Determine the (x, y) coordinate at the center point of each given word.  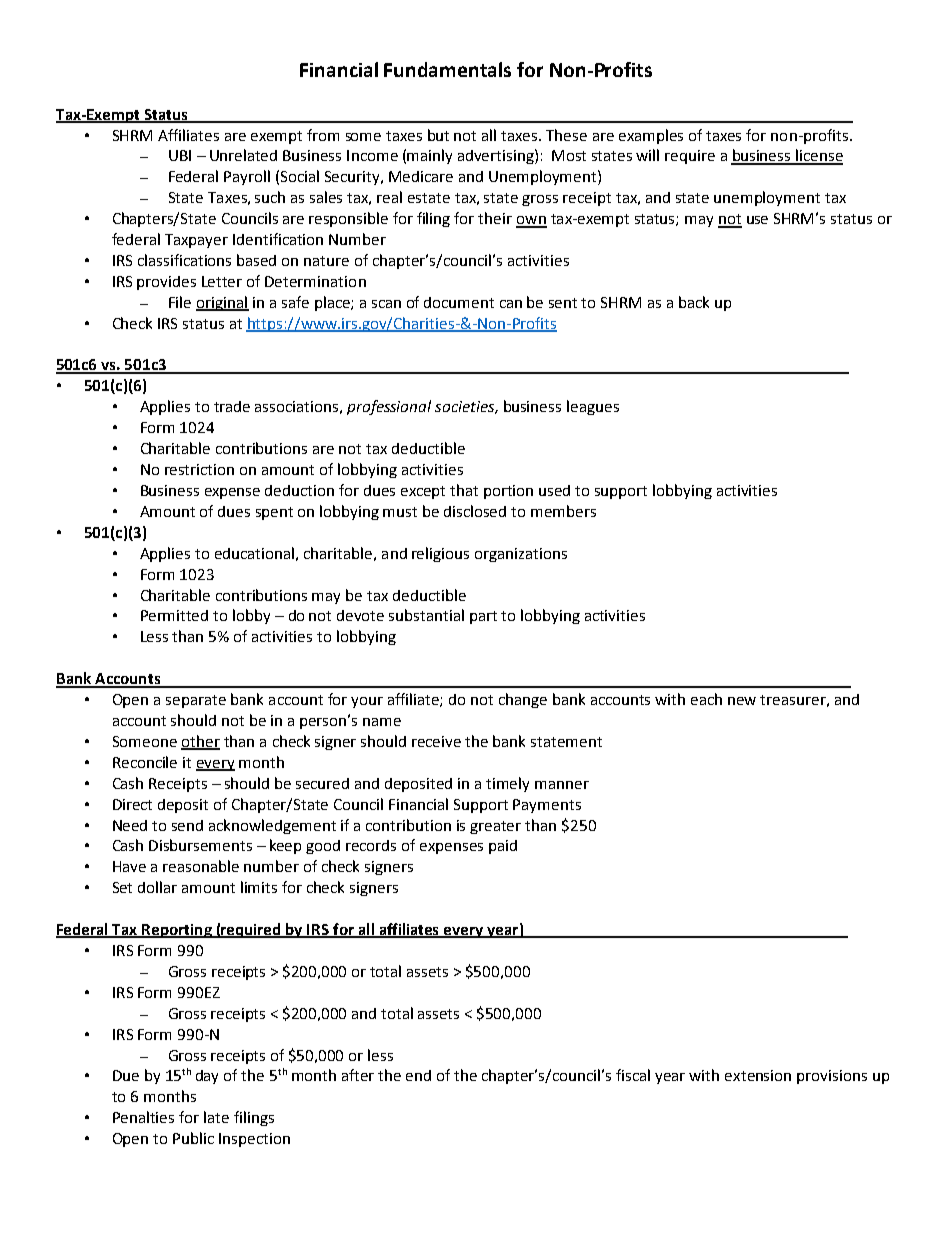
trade (232, 406)
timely (507, 784)
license (818, 156)
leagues (593, 407)
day (207, 1077)
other (200, 742)
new (742, 701)
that (464, 490)
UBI (180, 155)
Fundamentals (447, 69)
